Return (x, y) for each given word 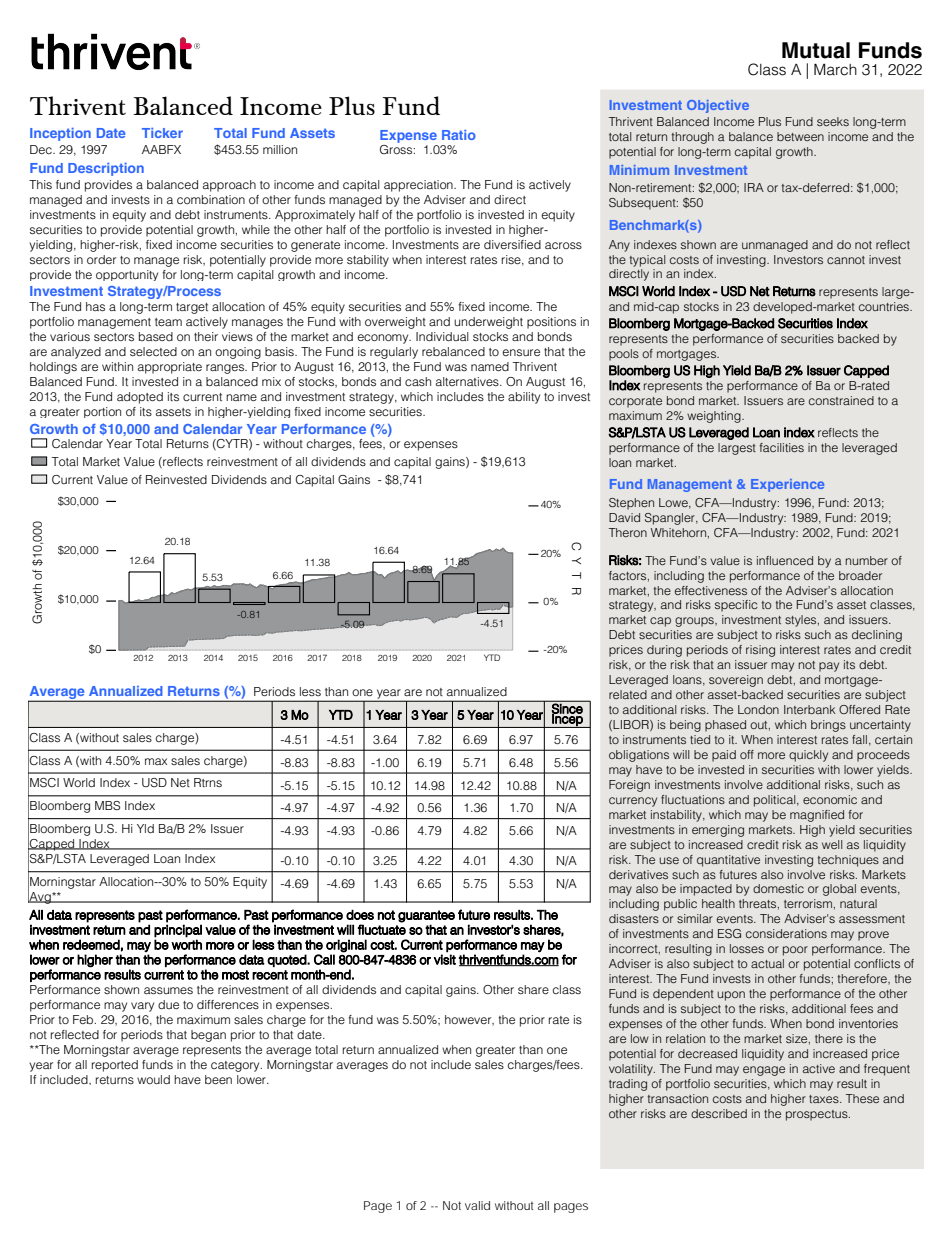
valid (477, 1205)
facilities (782, 447)
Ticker (162, 133)
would (153, 1079)
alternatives (468, 381)
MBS (107, 805)
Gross (397, 148)
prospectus (818, 1115)
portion (102, 412)
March (835, 69)
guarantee (426, 916)
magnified (817, 816)
